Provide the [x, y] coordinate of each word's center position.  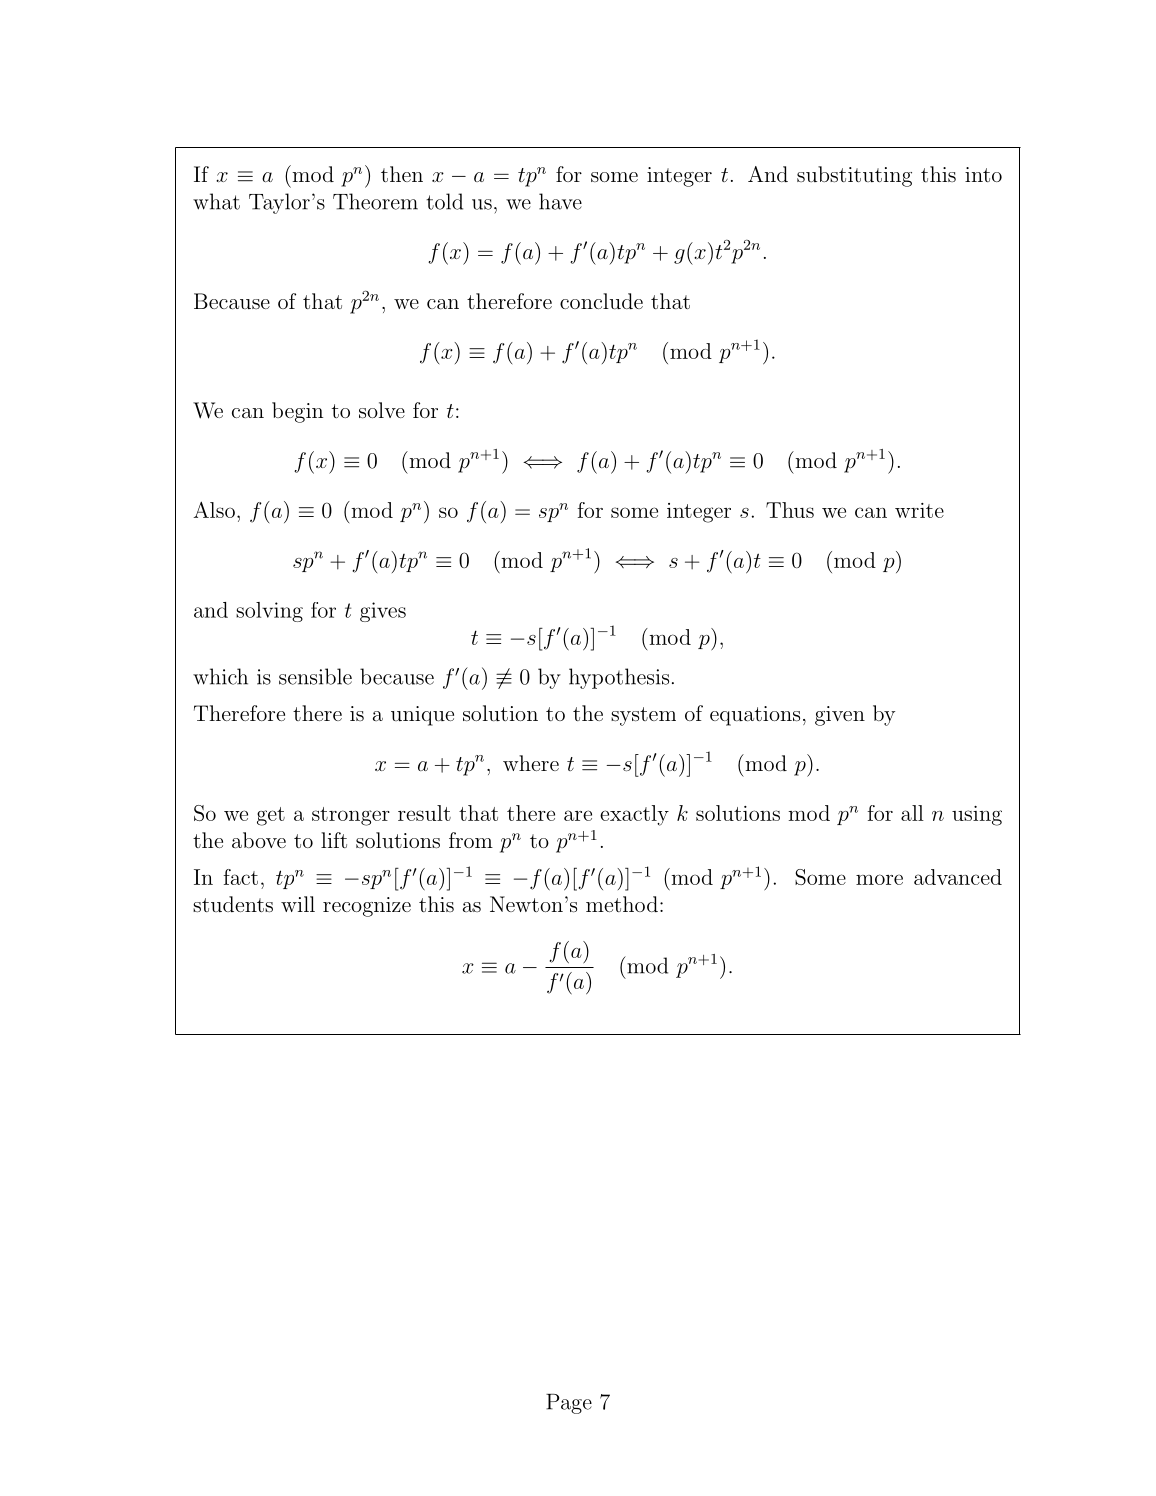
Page [569, 1404]
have [560, 201]
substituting [854, 176]
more [879, 879]
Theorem [375, 201]
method [622, 904]
